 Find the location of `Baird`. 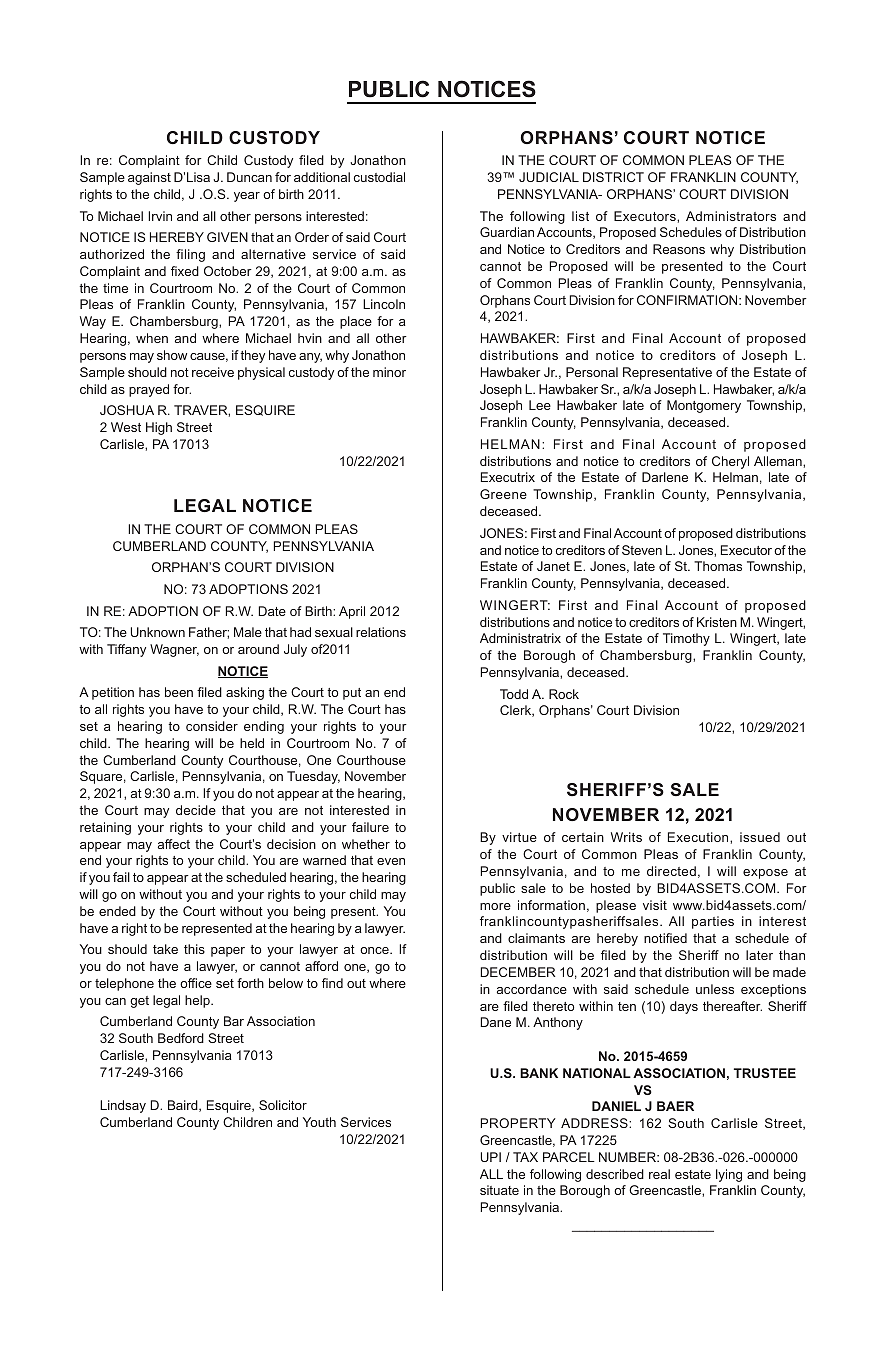

Baird is located at coordinates (184, 1106).
